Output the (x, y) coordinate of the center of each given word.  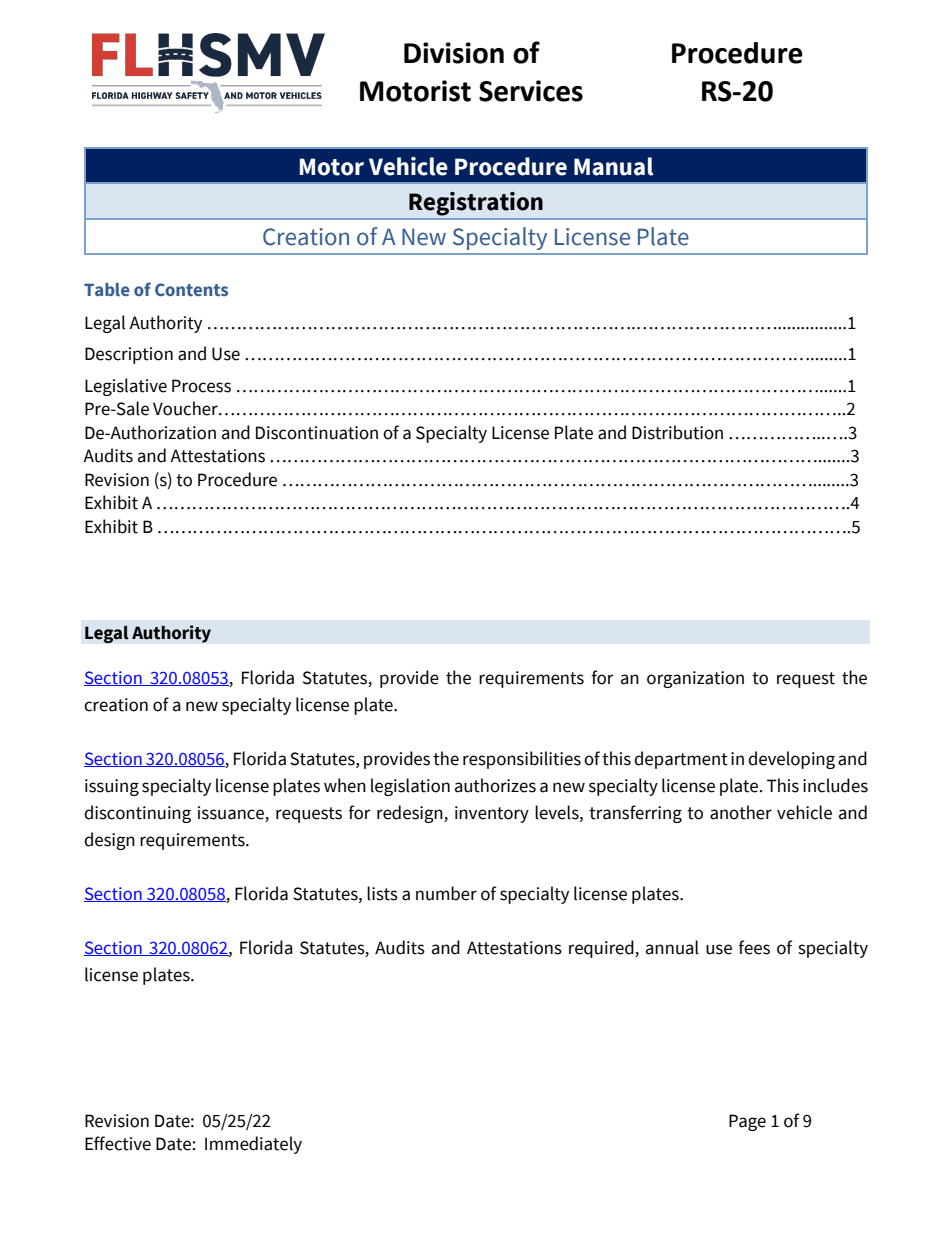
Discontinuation (317, 433)
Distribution (677, 432)
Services (531, 91)
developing (791, 760)
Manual (613, 166)
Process (201, 386)
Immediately (253, 1145)
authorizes (495, 785)
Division (454, 53)
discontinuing (137, 814)
